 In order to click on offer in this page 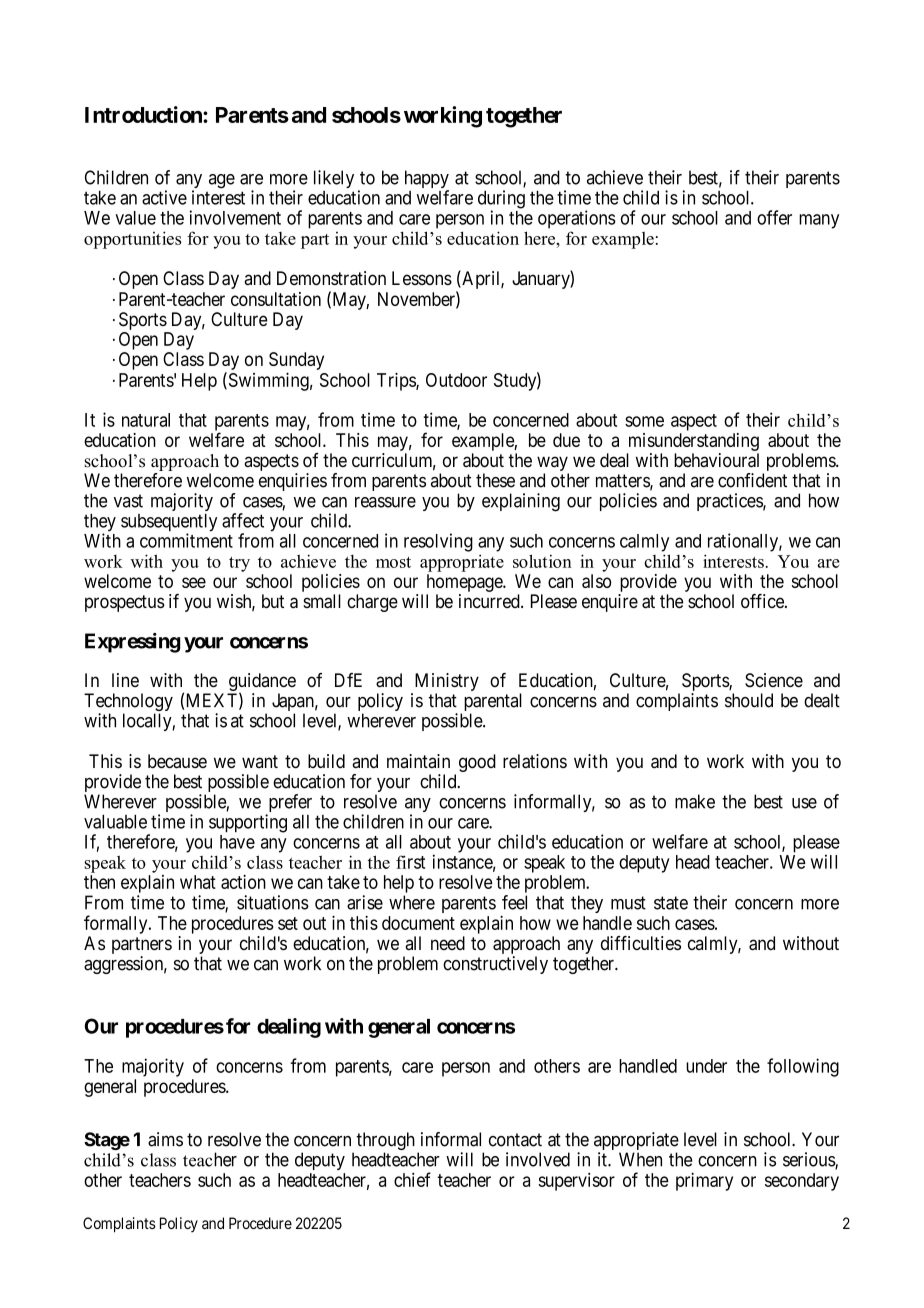, I will do `click(774, 217)`.
